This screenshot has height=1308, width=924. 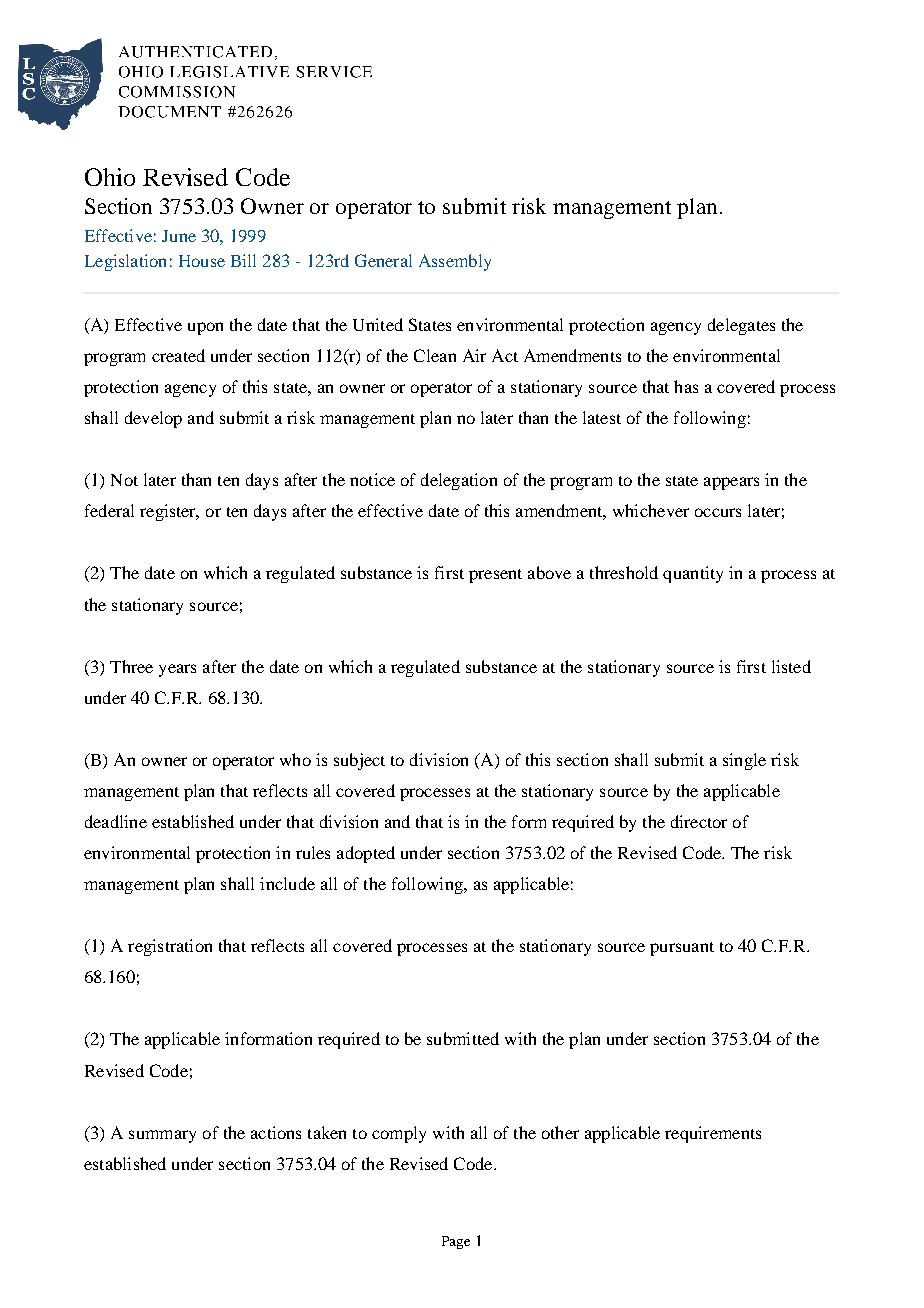 I want to click on requirements, so click(x=713, y=1134).
